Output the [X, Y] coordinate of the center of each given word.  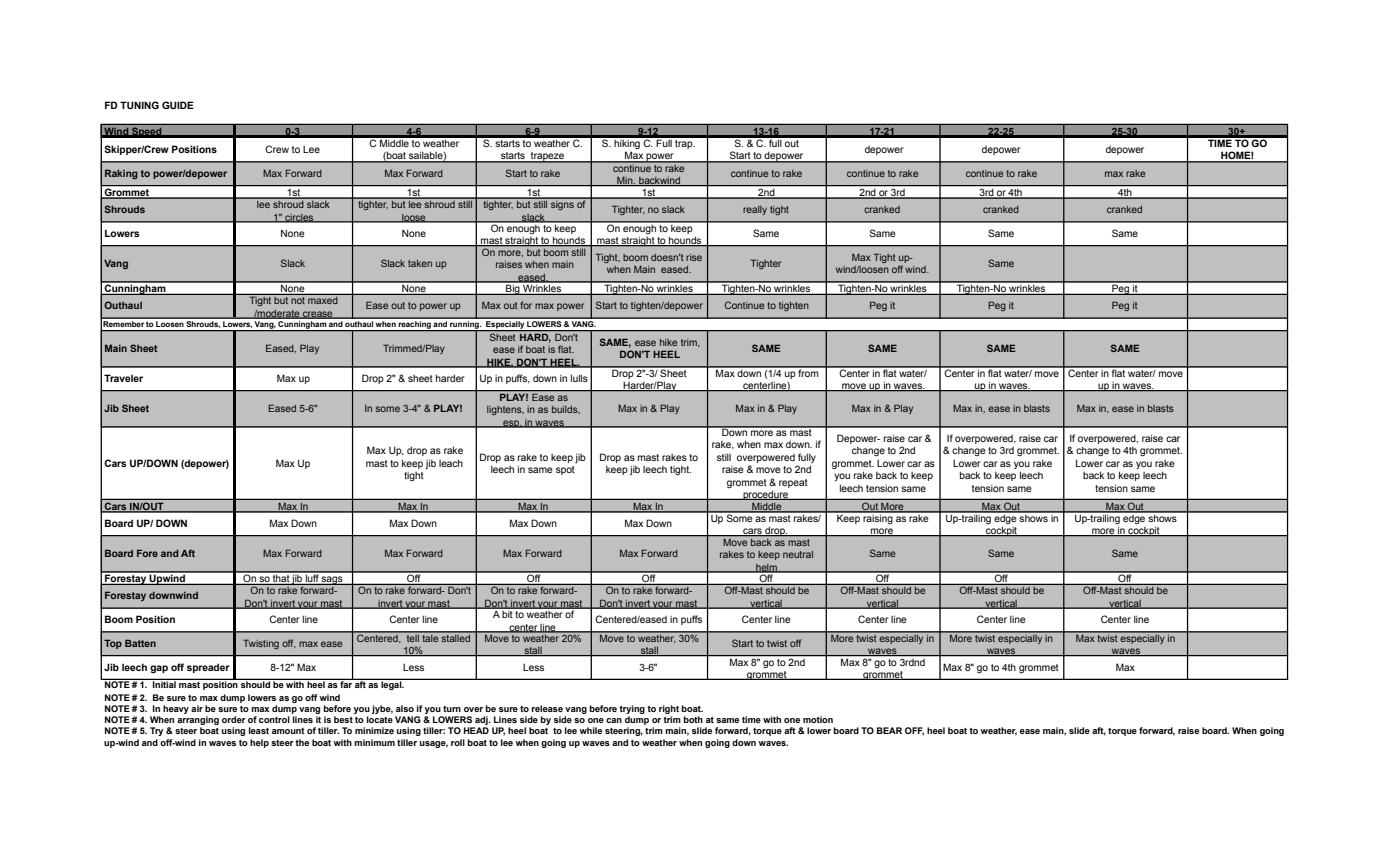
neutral [798, 554]
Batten [140, 643]
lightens [505, 410]
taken [420, 263]
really [755, 210]
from [809, 372]
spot [565, 470]
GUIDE [178, 105]
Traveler [123, 378]
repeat [793, 483]
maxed [323, 300]
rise [694, 257]
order [234, 719]
